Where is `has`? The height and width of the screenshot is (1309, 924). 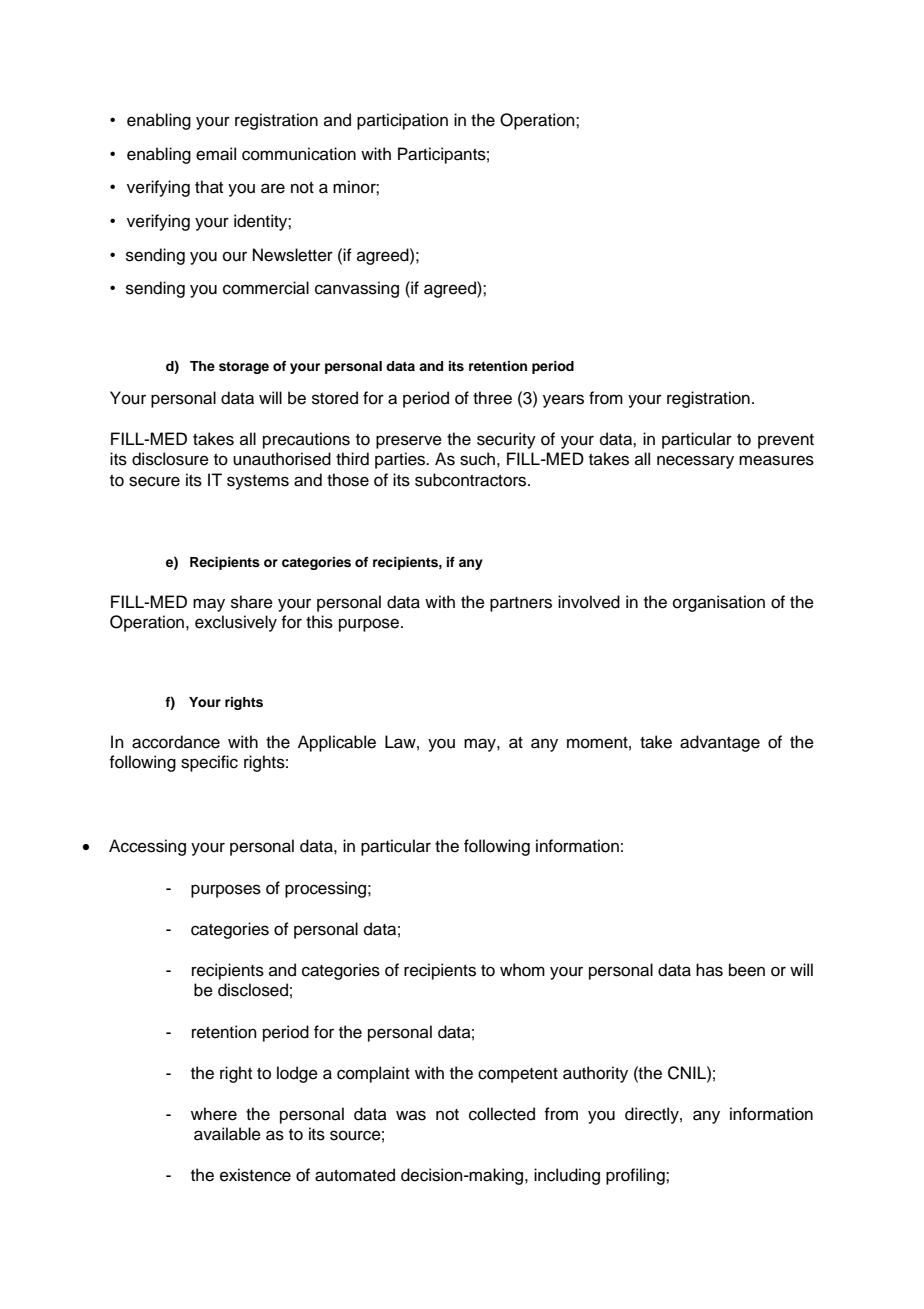 has is located at coordinates (709, 970).
